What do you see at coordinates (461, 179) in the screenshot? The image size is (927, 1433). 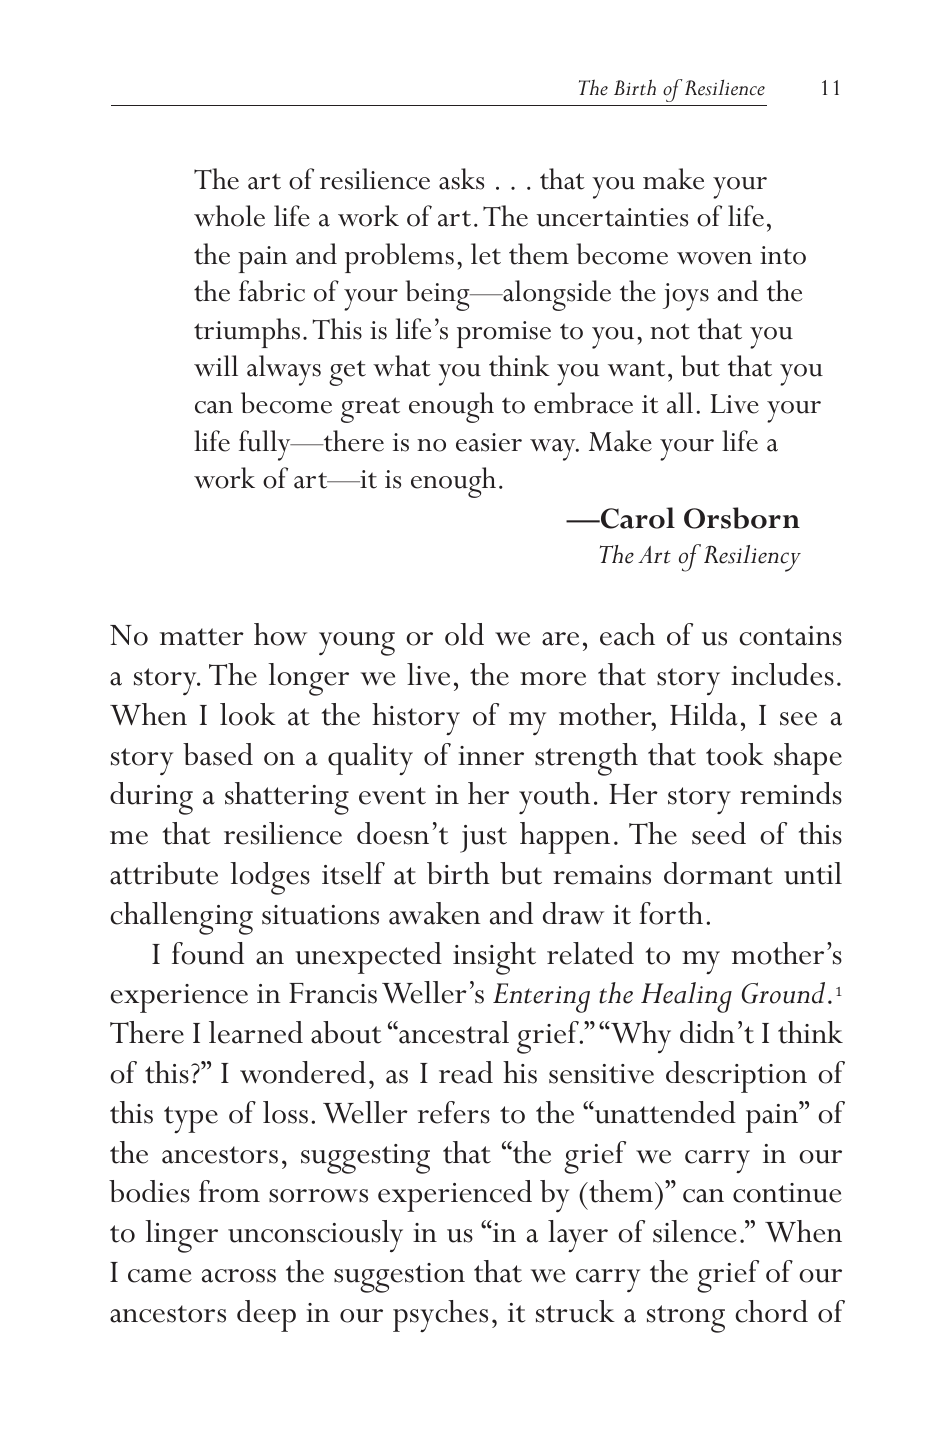 I see `asks` at bounding box center [461, 179].
